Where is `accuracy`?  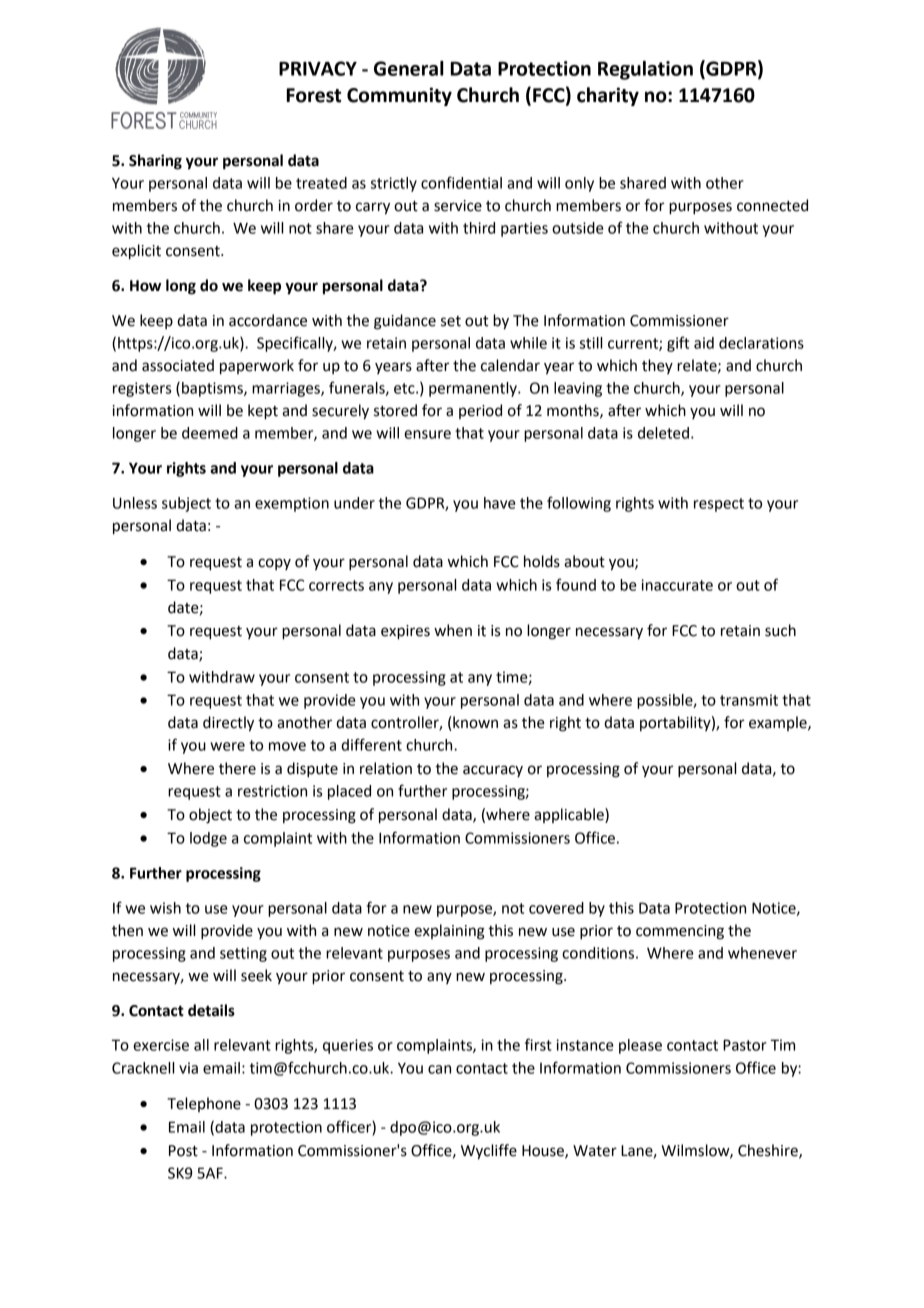 accuracy is located at coordinates (493, 771).
